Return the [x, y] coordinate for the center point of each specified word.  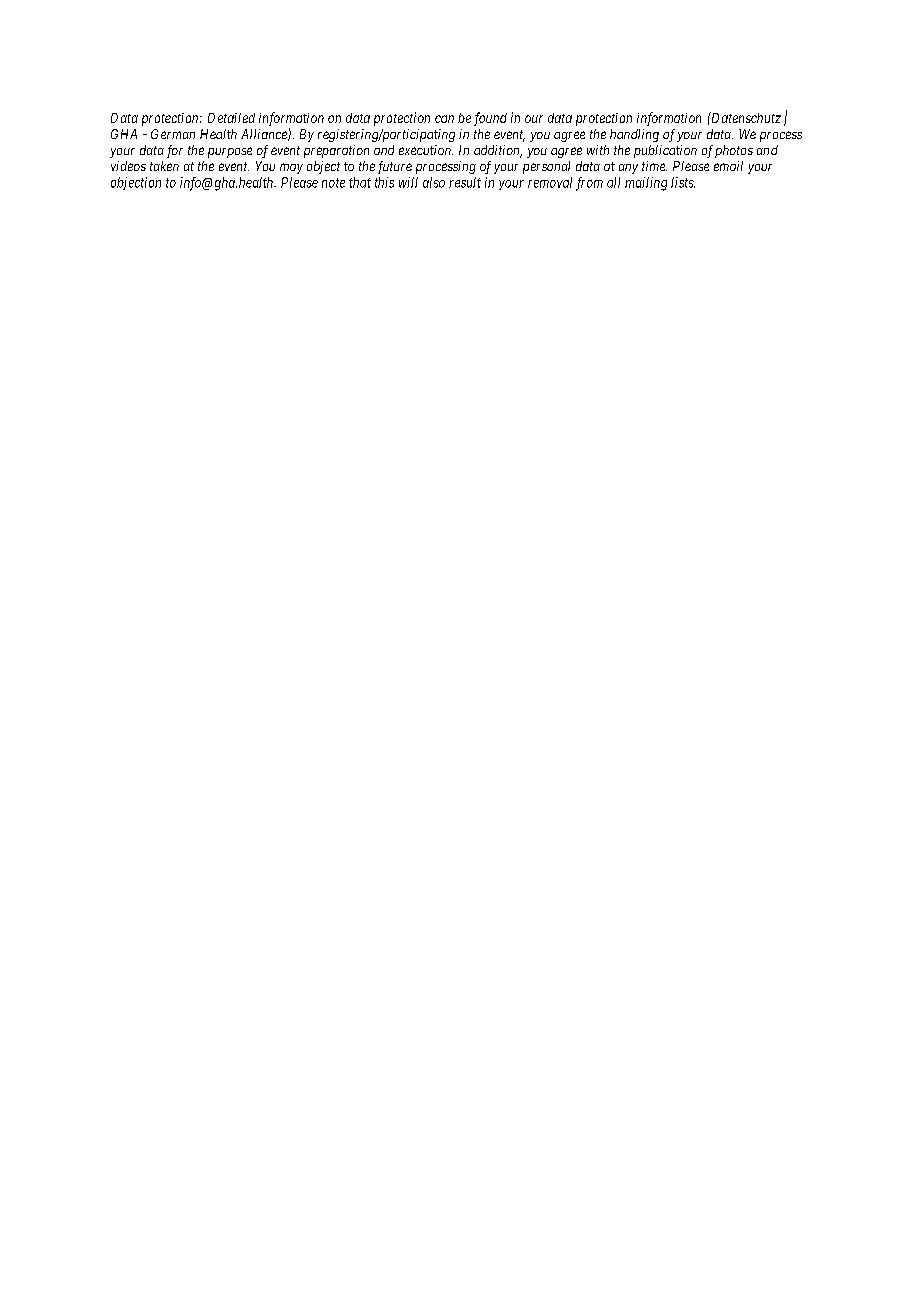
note [333, 183]
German [173, 134]
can [444, 119]
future [395, 167]
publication [665, 151]
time [654, 166]
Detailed [231, 118]
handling [634, 135]
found [490, 119]
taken [164, 166]
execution [426, 150]
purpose [230, 152]
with [598, 150]
